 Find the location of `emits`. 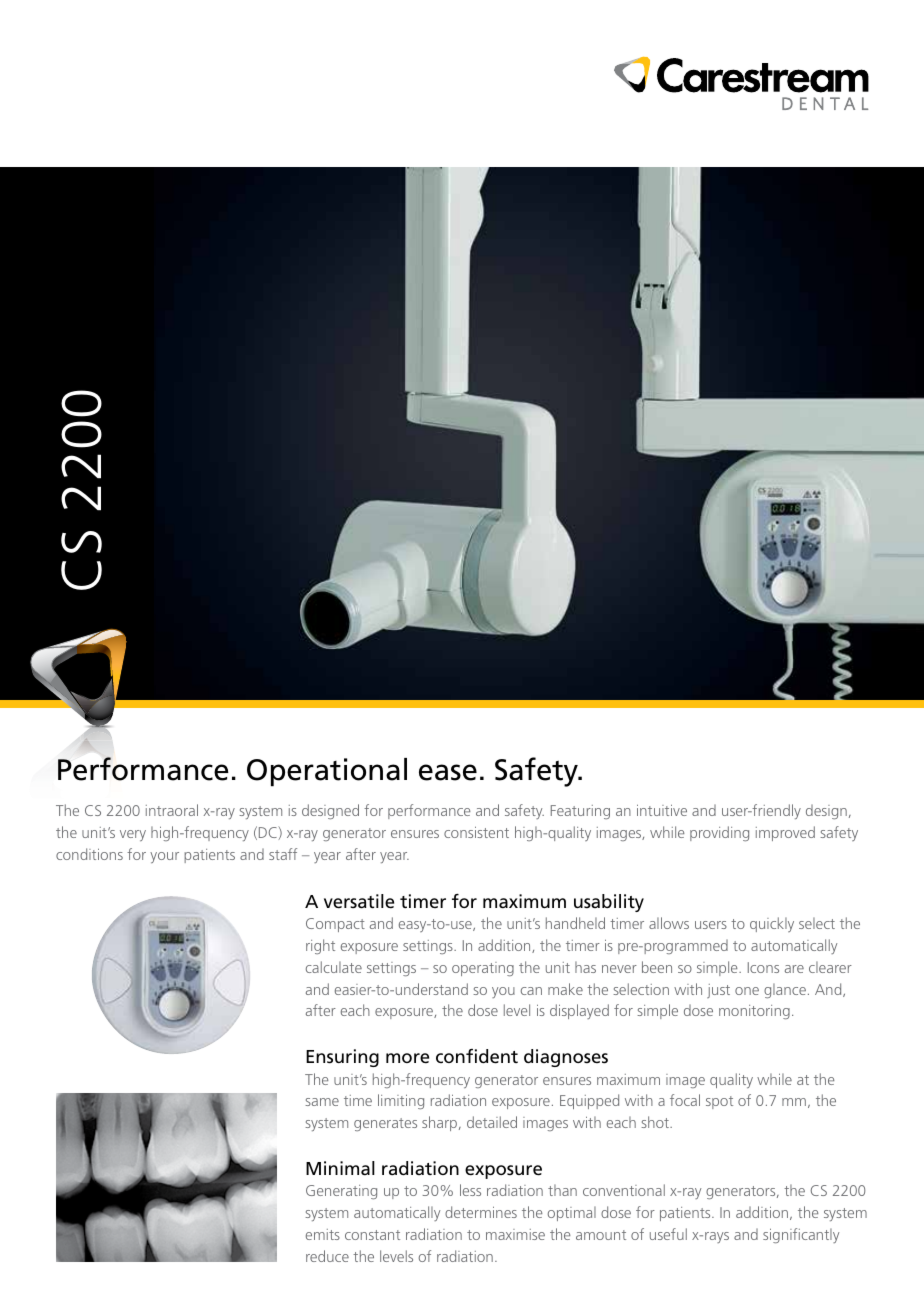

emits is located at coordinates (323, 1234).
